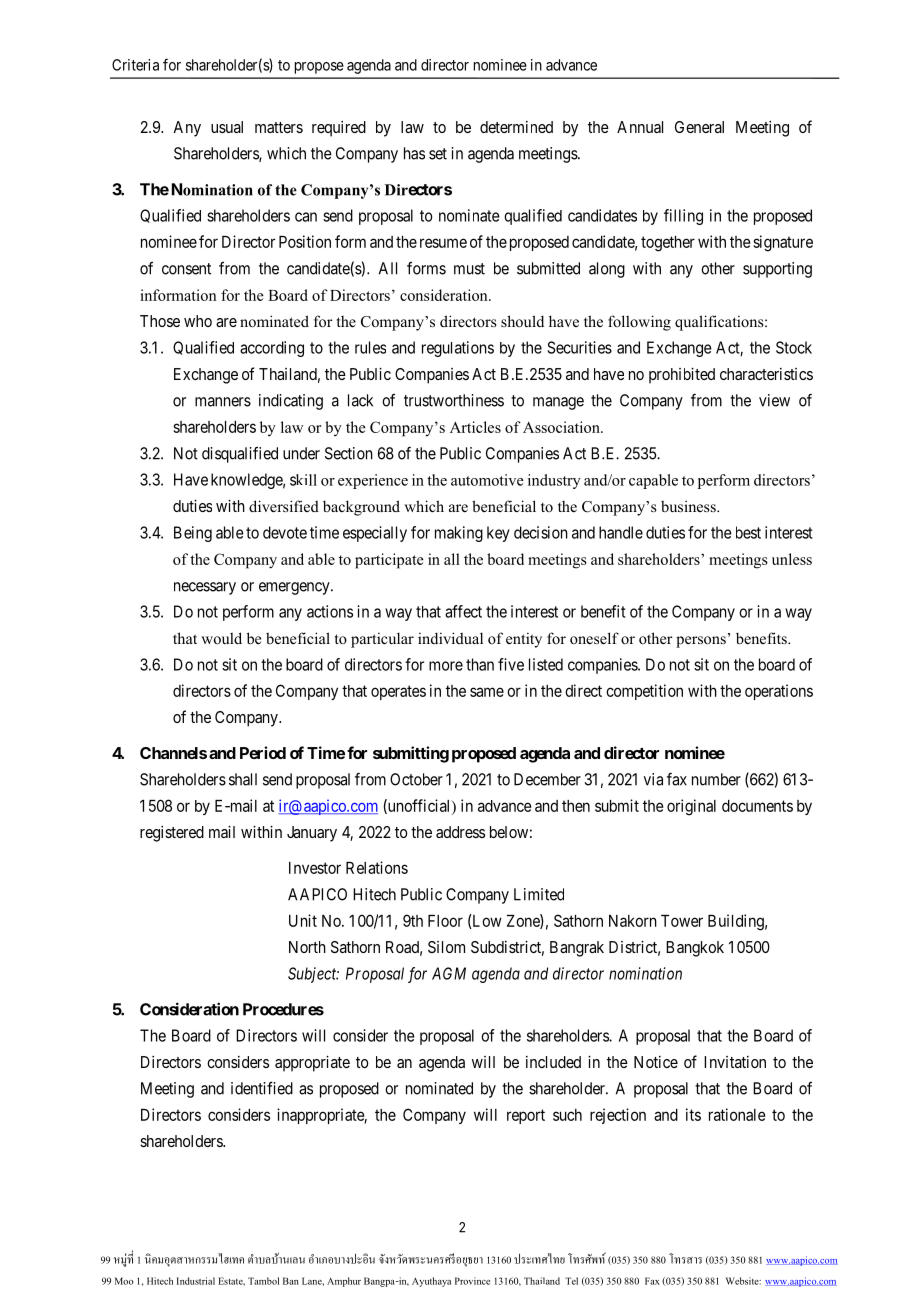 The height and width of the screenshot is (1307, 924). What do you see at coordinates (689, 506) in the screenshot?
I see `business` at bounding box center [689, 506].
